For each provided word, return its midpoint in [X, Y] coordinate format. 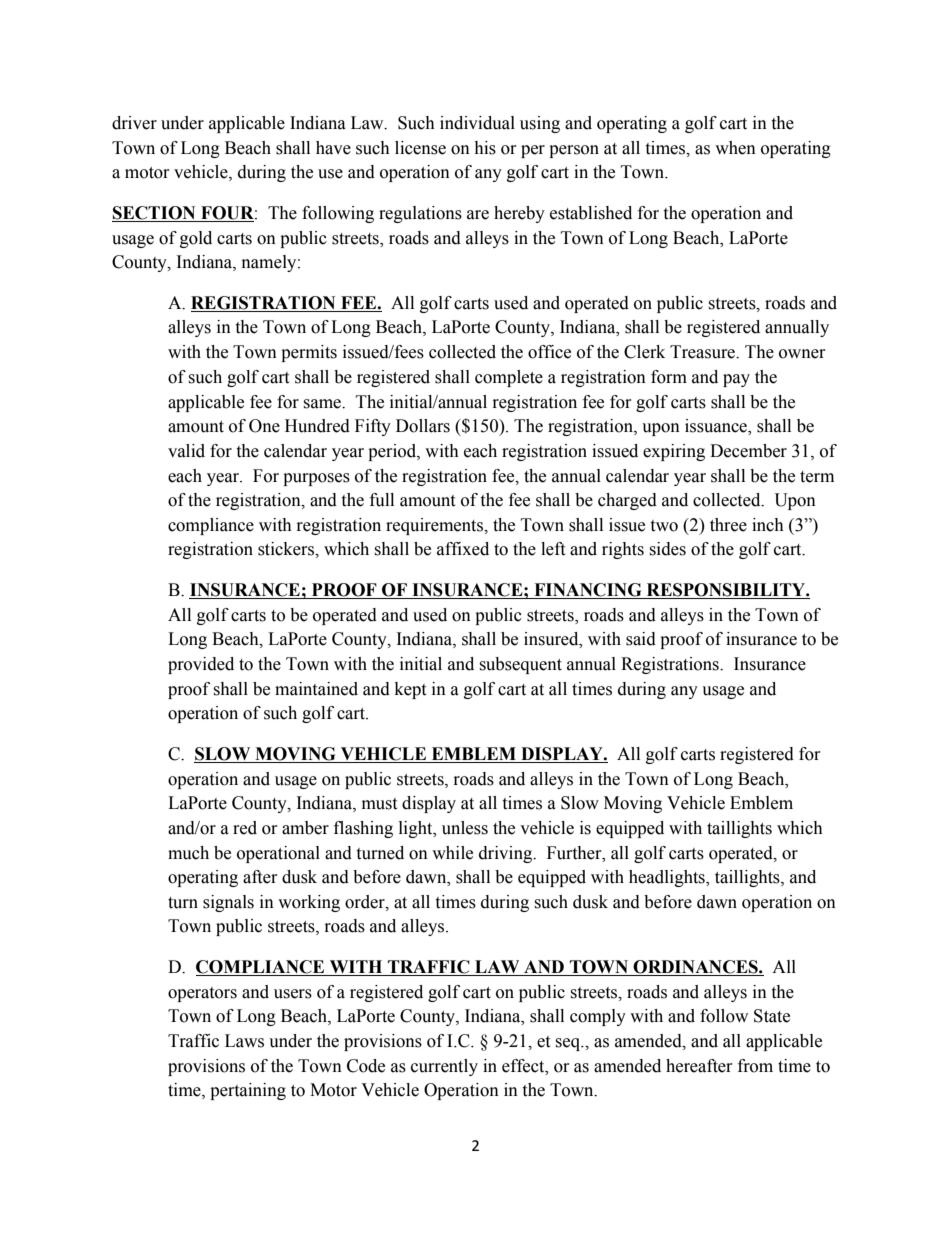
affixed [463, 549]
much [188, 853]
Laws [244, 1041]
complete [509, 378]
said [641, 639]
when [735, 148]
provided [201, 665]
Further [575, 853]
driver [134, 123]
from [755, 1066]
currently [444, 1067]
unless [465, 828]
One [264, 426]
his [485, 148]
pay [736, 380]
